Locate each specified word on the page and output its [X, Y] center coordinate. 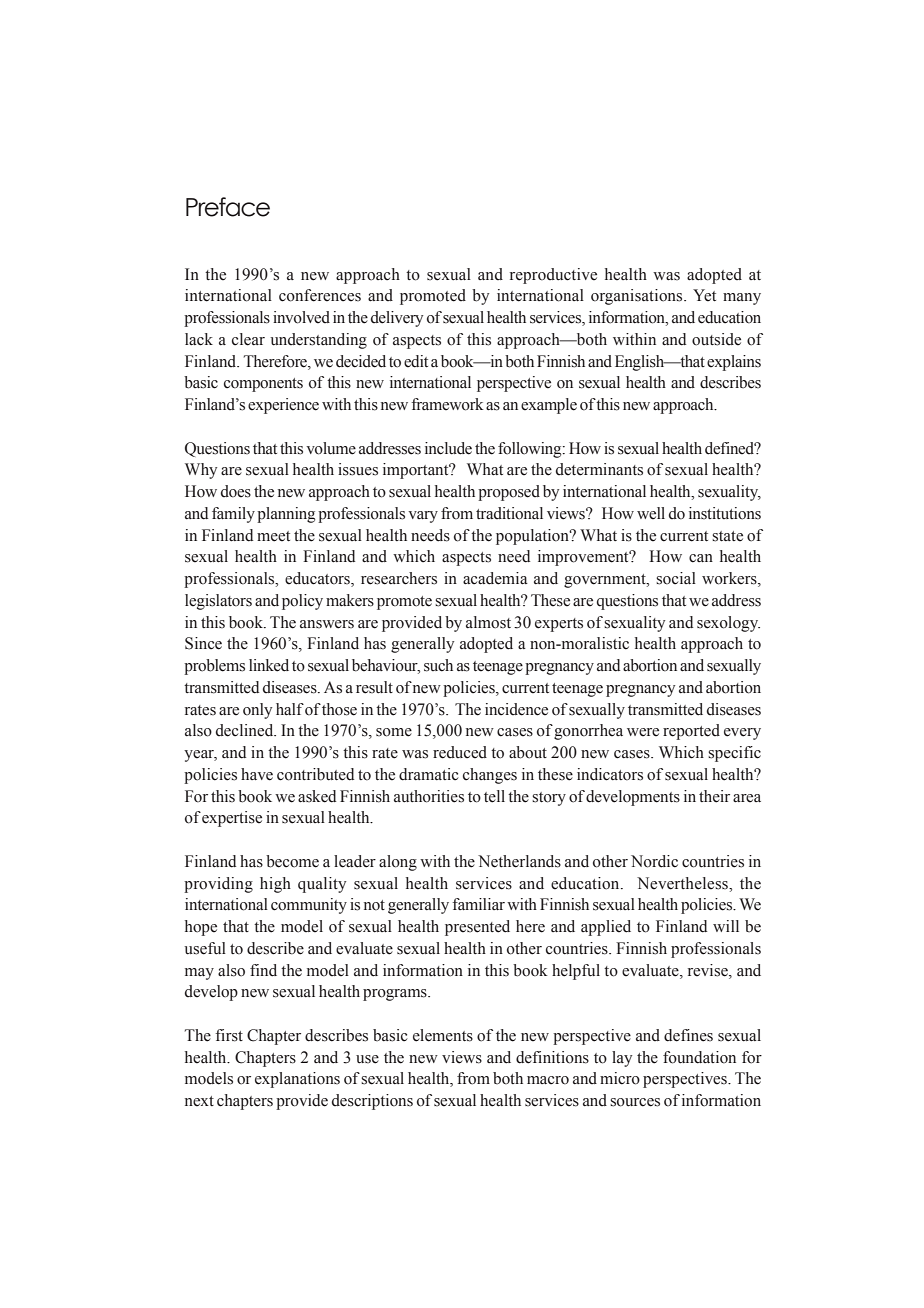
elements [443, 1035]
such [438, 665]
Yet [704, 295]
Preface [228, 207]
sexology [728, 624]
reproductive [553, 276]
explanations [297, 1080]
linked [269, 665]
